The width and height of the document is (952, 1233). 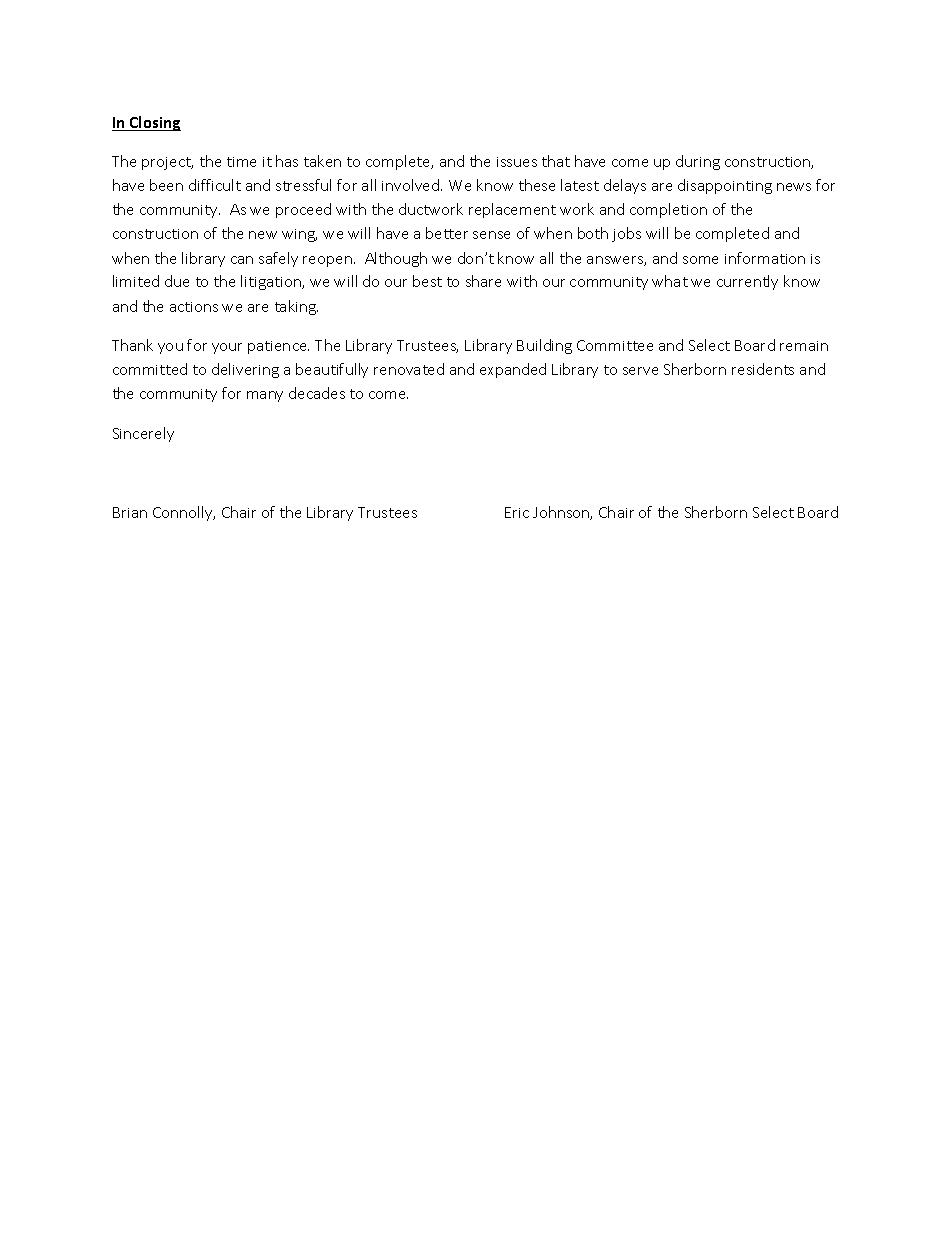 I want to click on issues, so click(x=517, y=162).
